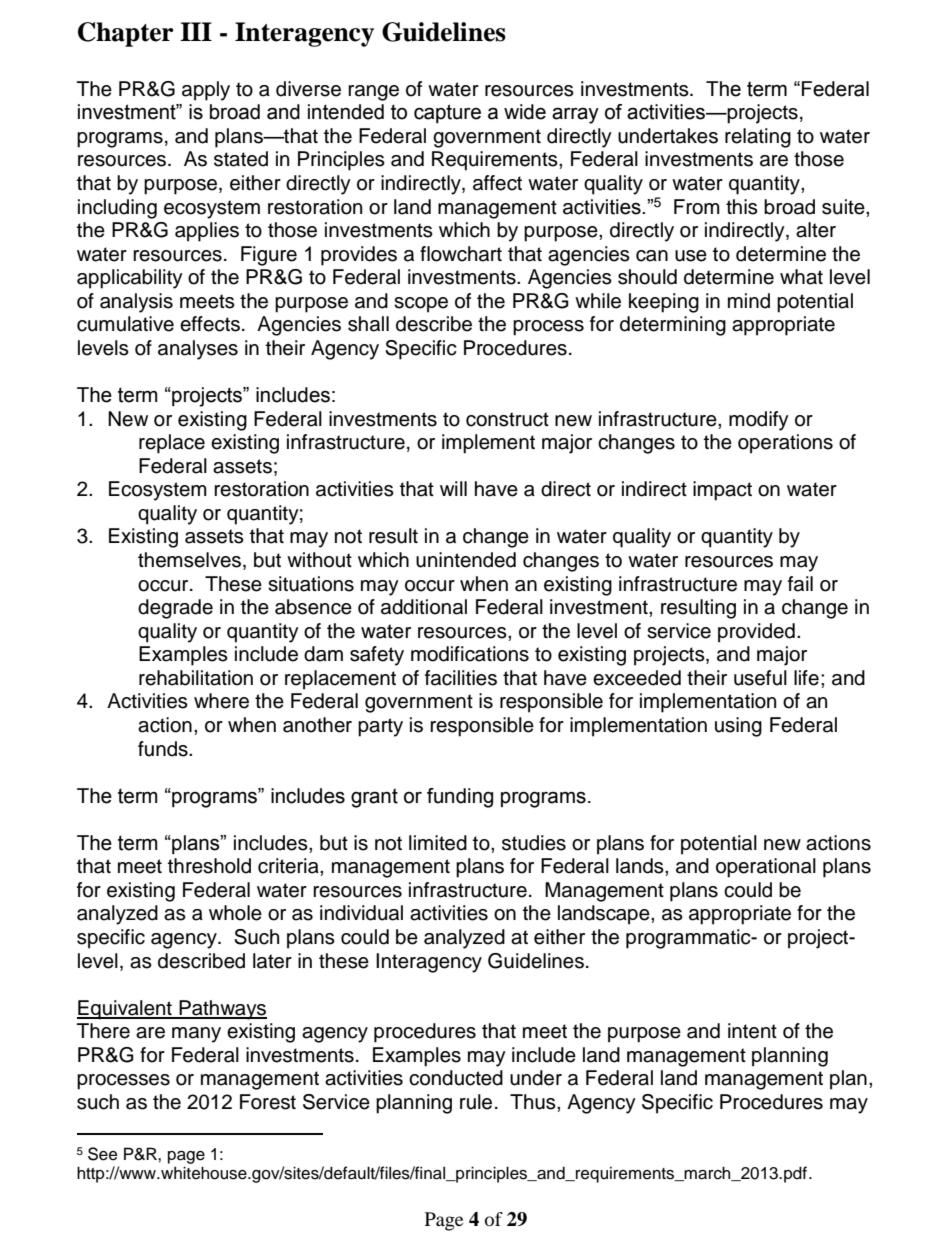 The image size is (952, 1260). Describe the element at coordinates (268, 1102) in the page. I see `Forest` at that location.
